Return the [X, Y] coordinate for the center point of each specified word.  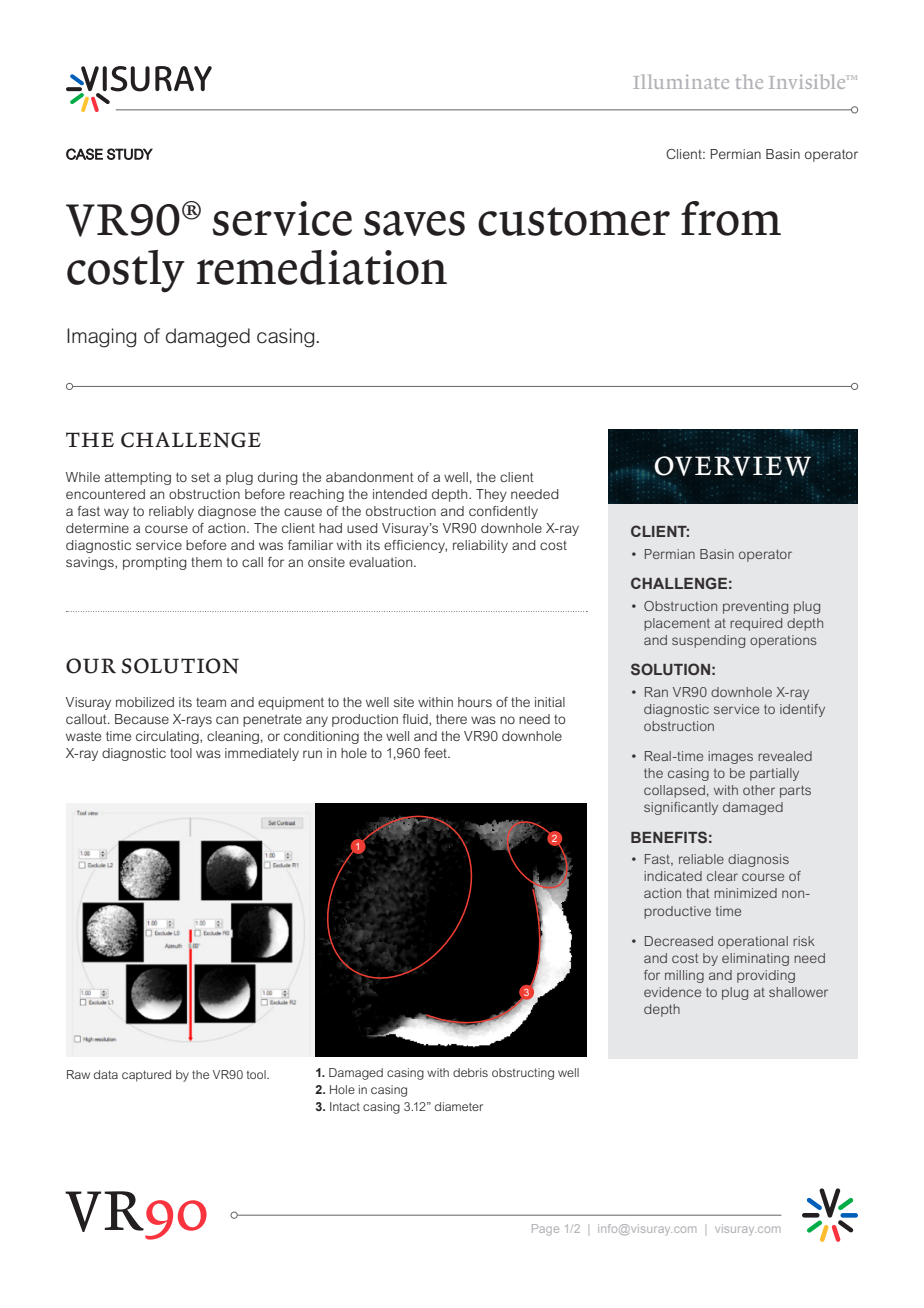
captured [146, 1076]
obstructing [523, 1074]
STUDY [130, 154]
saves [414, 223]
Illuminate [681, 81]
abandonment [370, 477]
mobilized [145, 702]
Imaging [101, 338]
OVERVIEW [732, 466]
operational [753, 942]
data [106, 1074]
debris [470, 1072]
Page [545, 1230]
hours [475, 702]
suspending [708, 641]
